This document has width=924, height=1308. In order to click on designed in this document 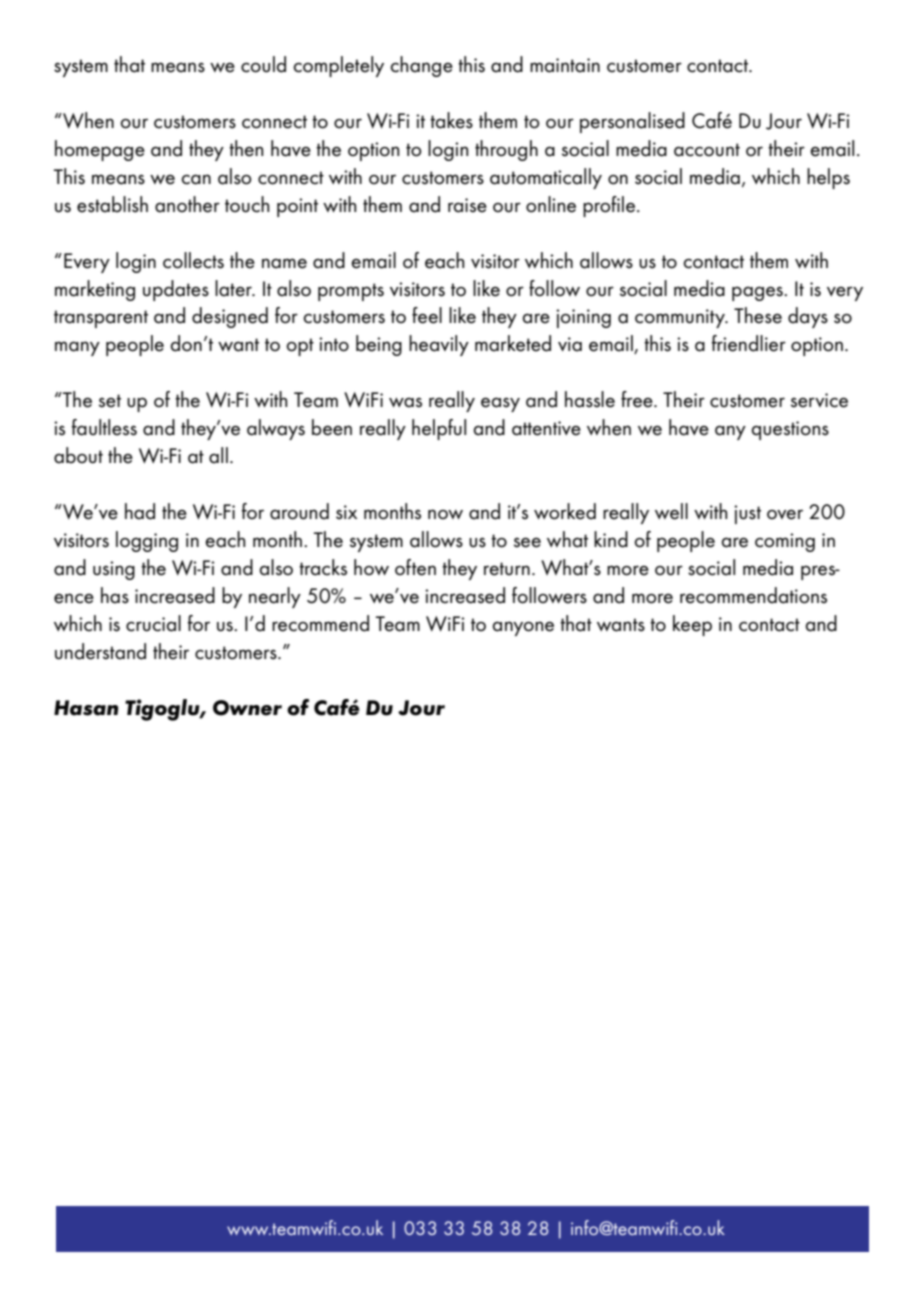, I will do `click(230, 317)`.
